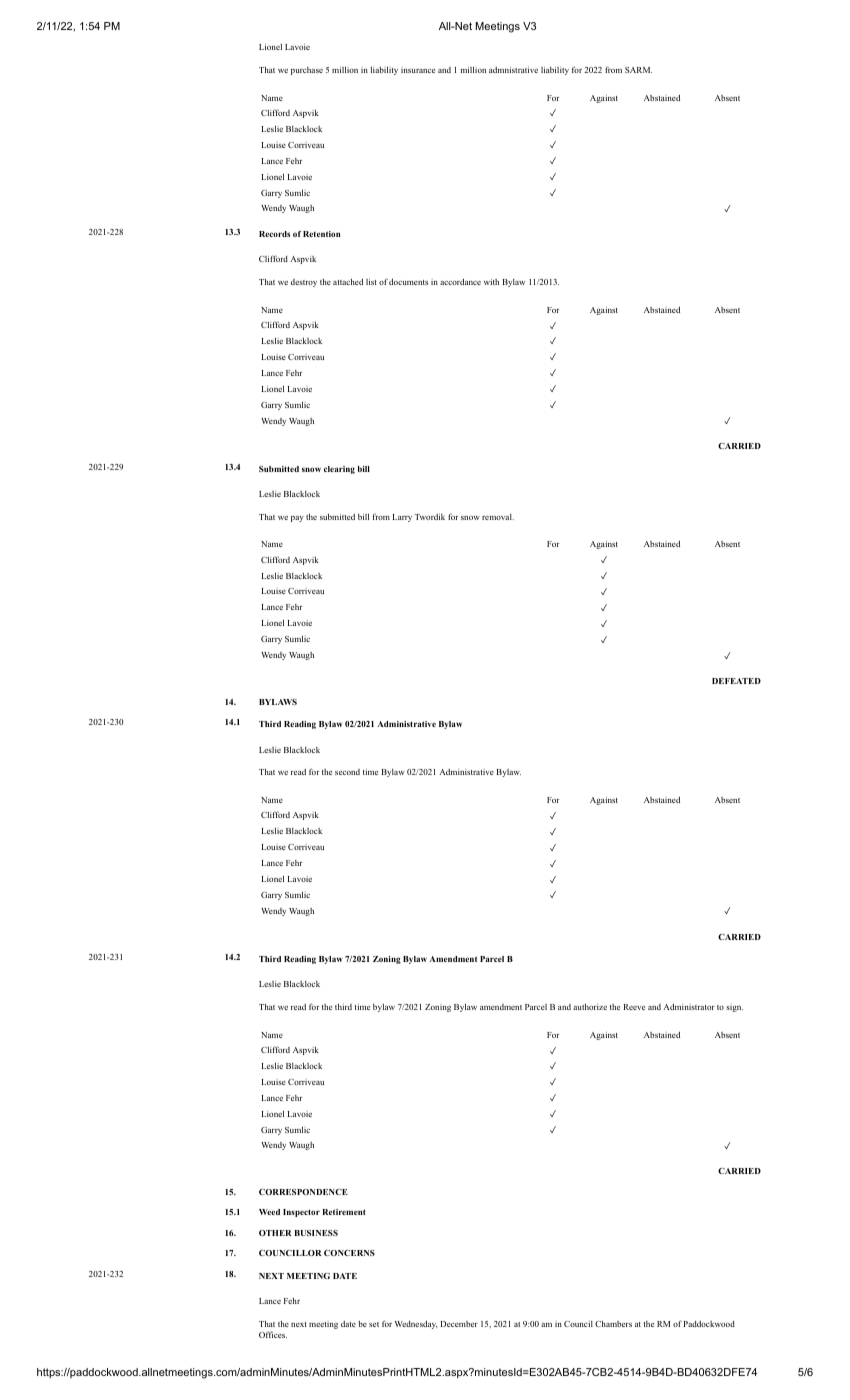  Describe the element at coordinates (638, 70) in the image. I see `SARM` at that location.
